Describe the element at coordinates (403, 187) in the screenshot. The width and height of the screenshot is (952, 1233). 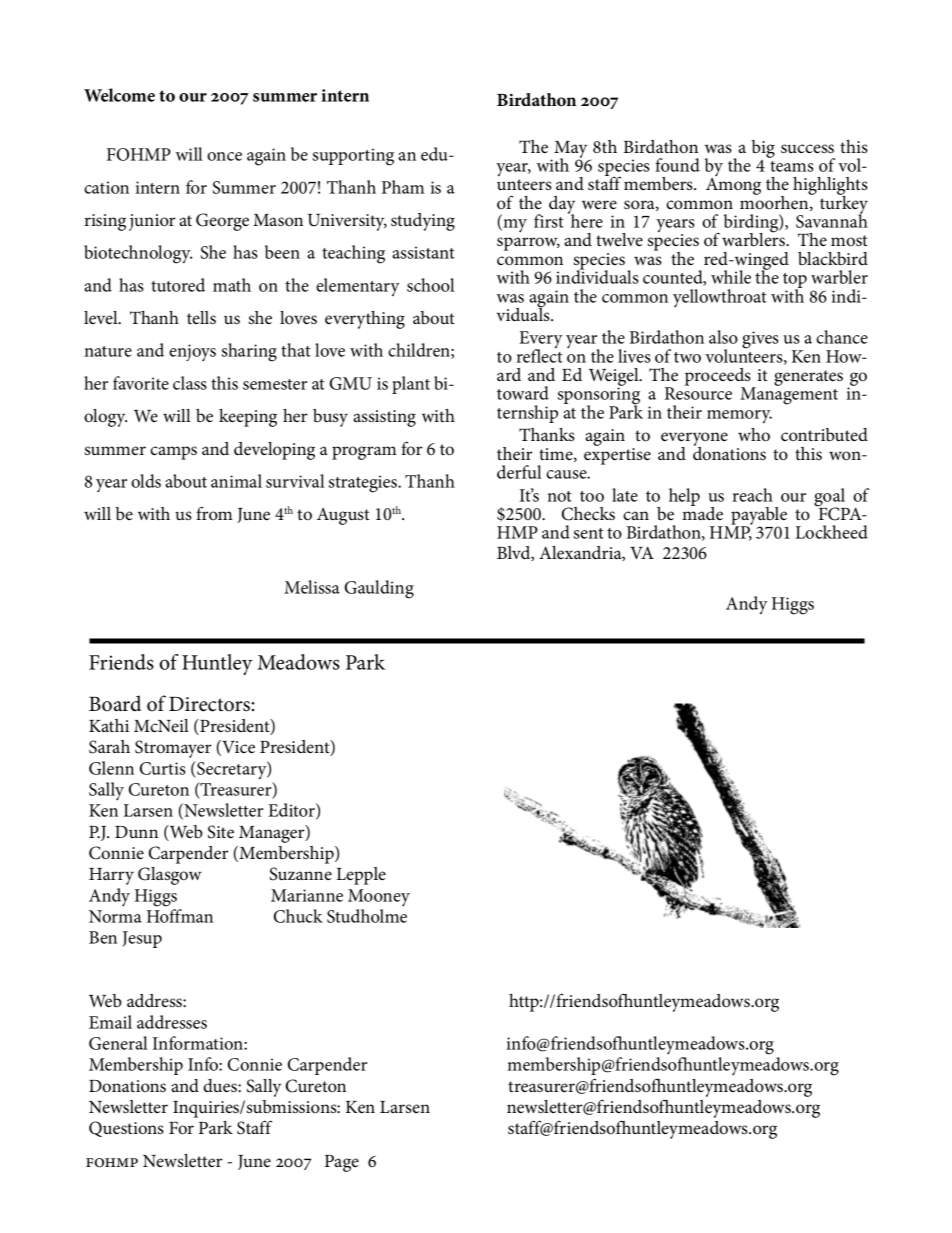
I see `Pham` at that location.
